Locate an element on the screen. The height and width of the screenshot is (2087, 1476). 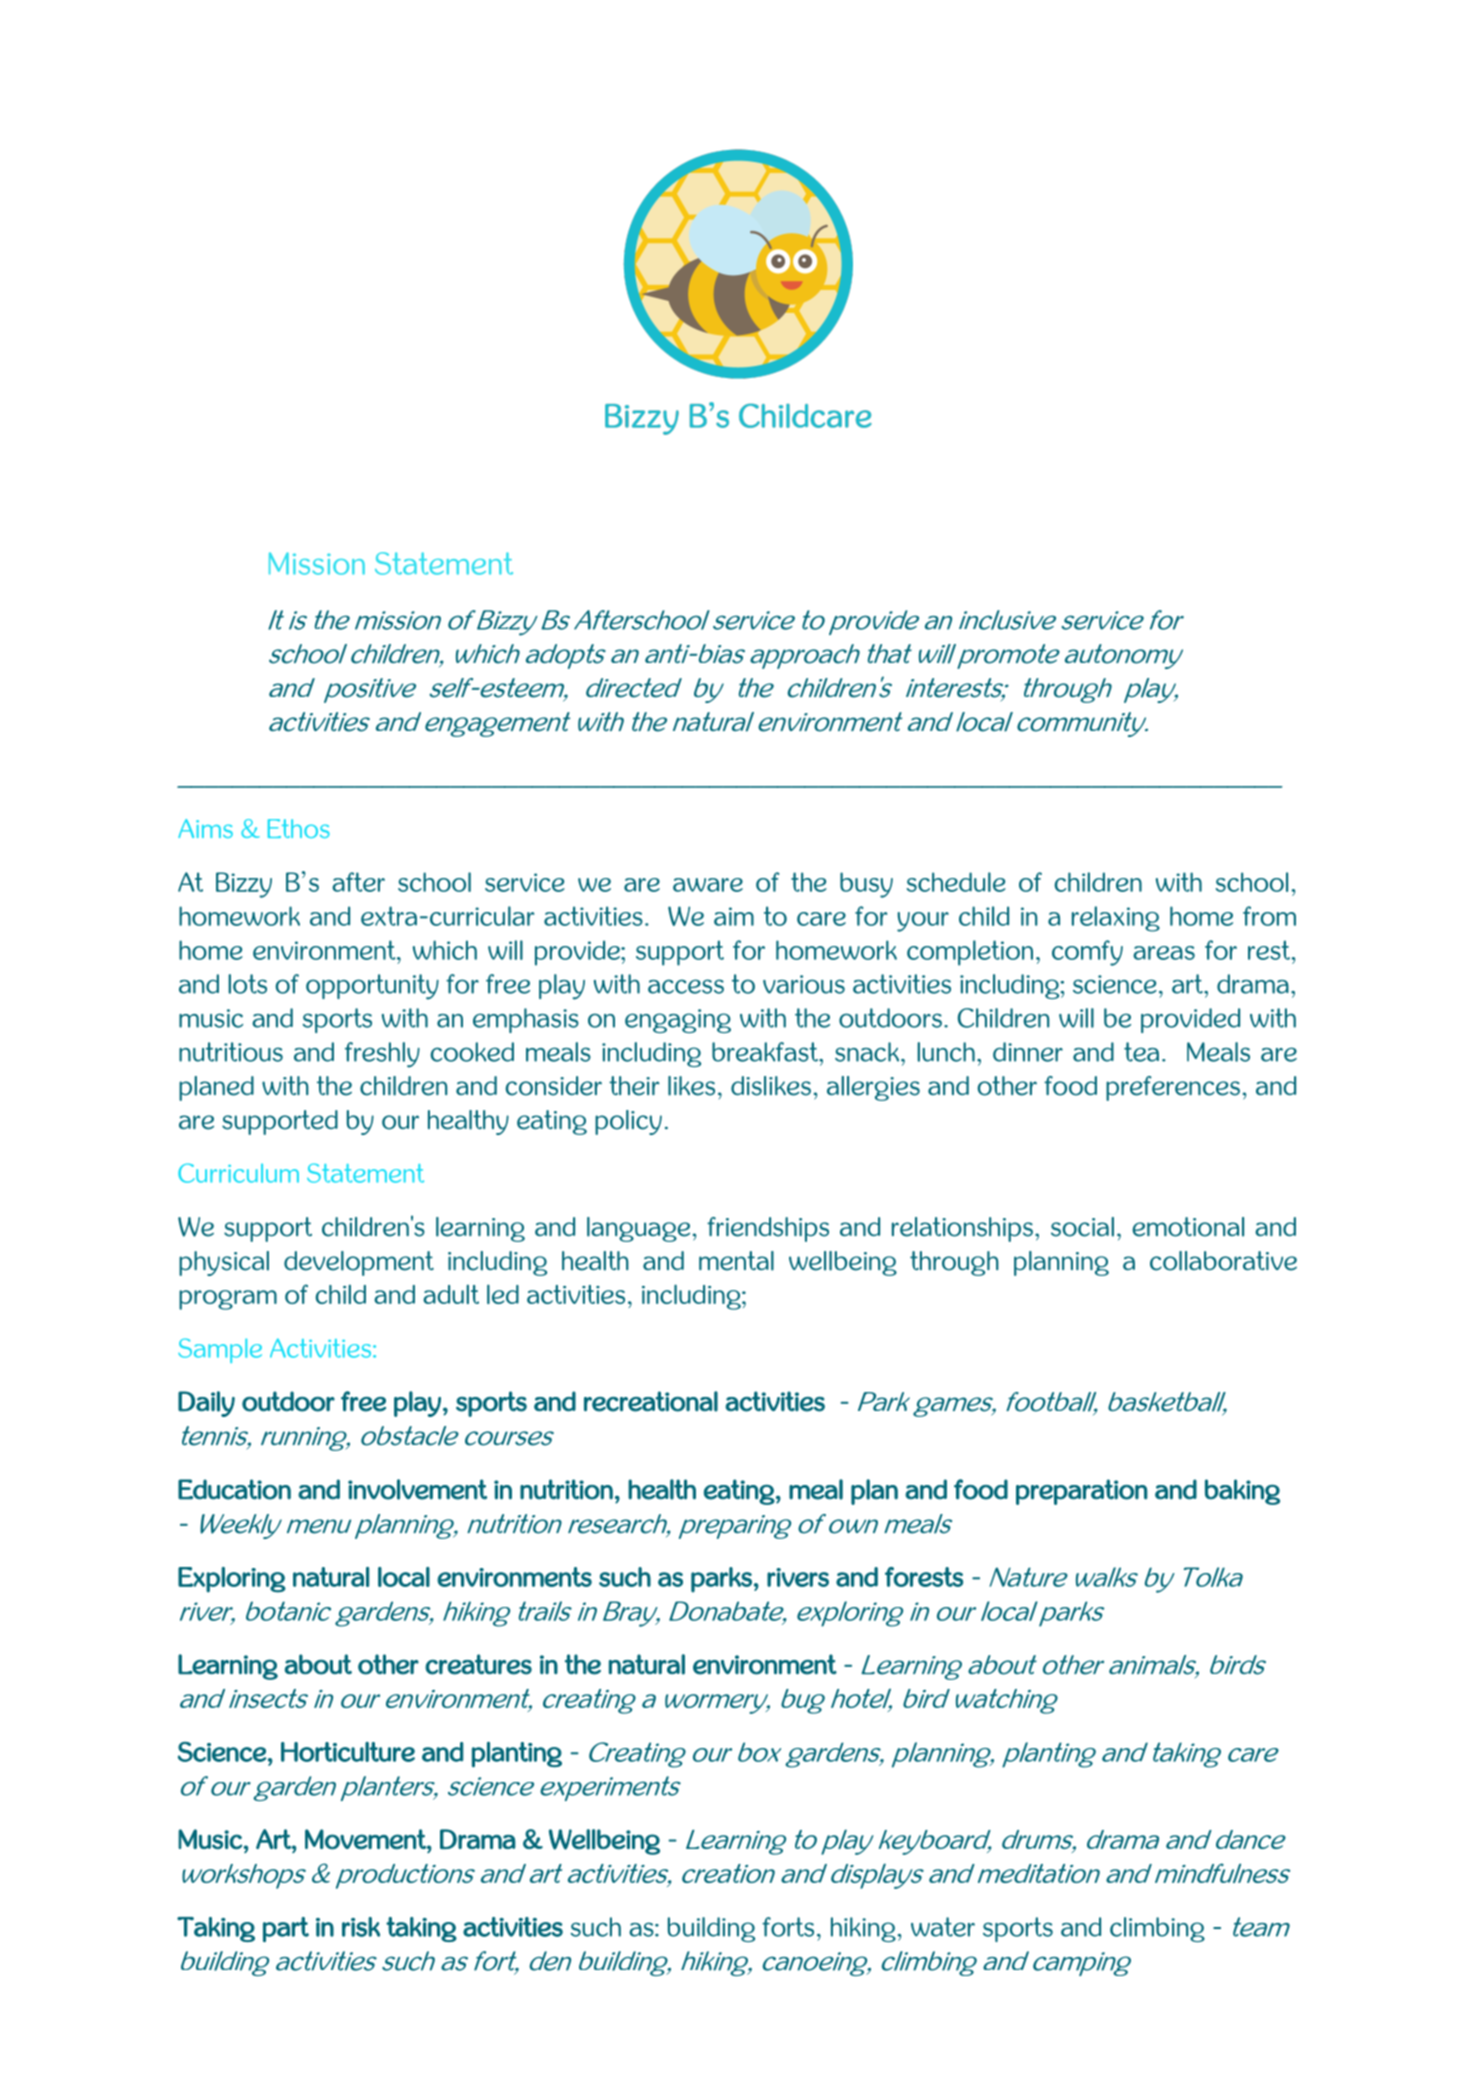
preparation is located at coordinates (1082, 1492).
